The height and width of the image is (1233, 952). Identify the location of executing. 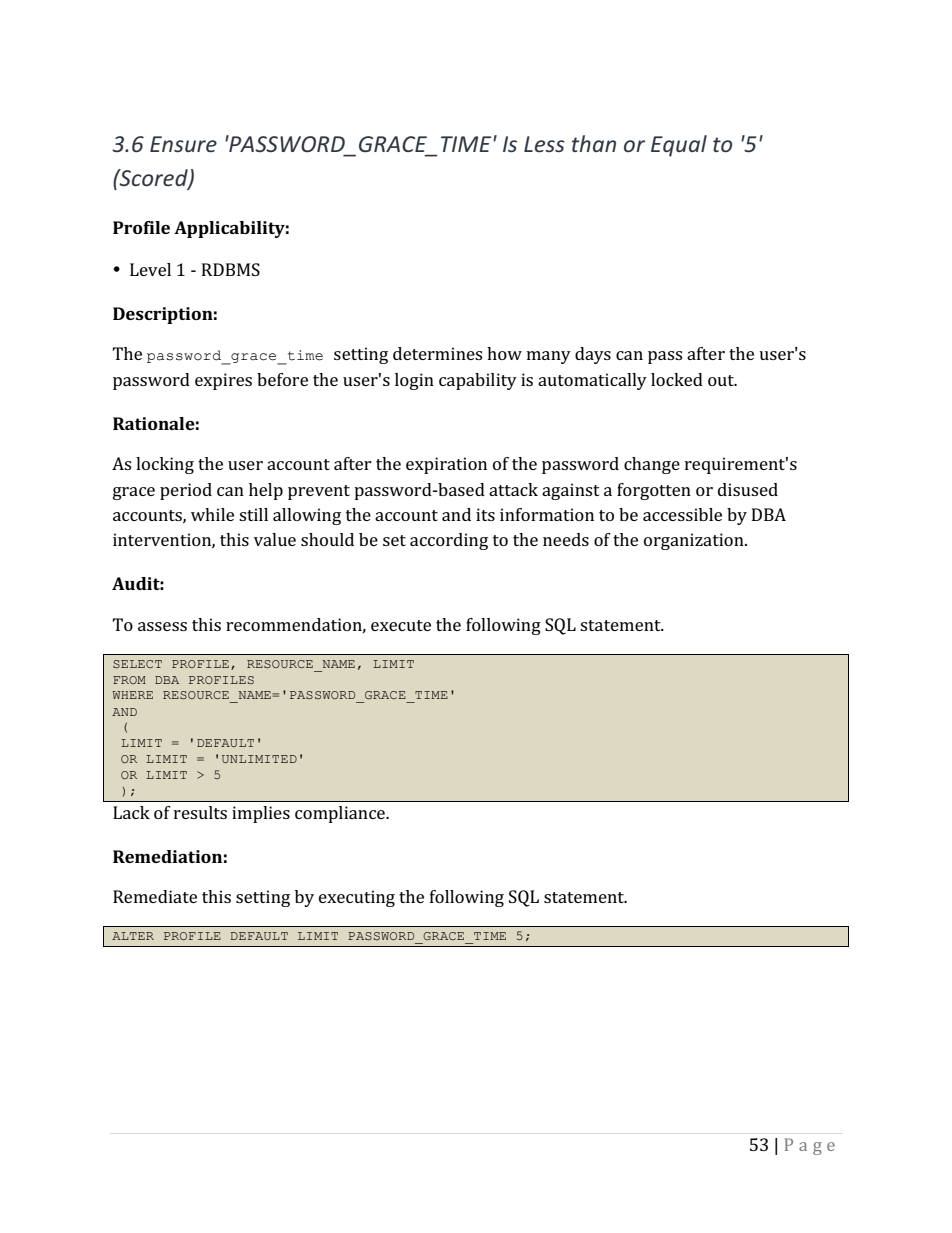
(357, 898).
